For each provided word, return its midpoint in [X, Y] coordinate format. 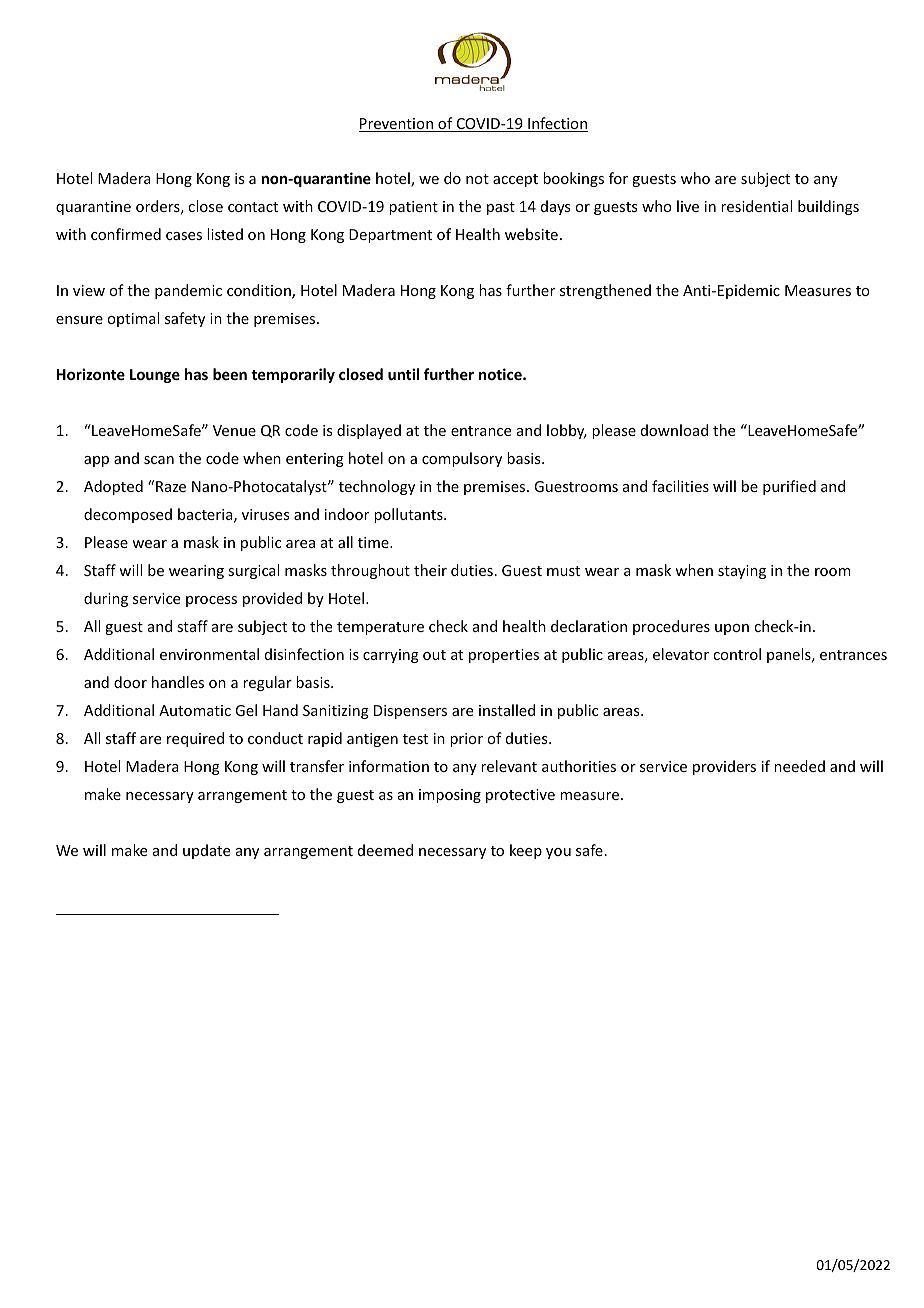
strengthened [605, 291]
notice [501, 374]
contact [253, 207]
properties [504, 656]
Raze [171, 486]
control [737, 654]
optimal [133, 319]
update [206, 851]
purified [789, 487]
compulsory [462, 459]
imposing [450, 796]
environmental [209, 654]
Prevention [397, 125]
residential [756, 206]
